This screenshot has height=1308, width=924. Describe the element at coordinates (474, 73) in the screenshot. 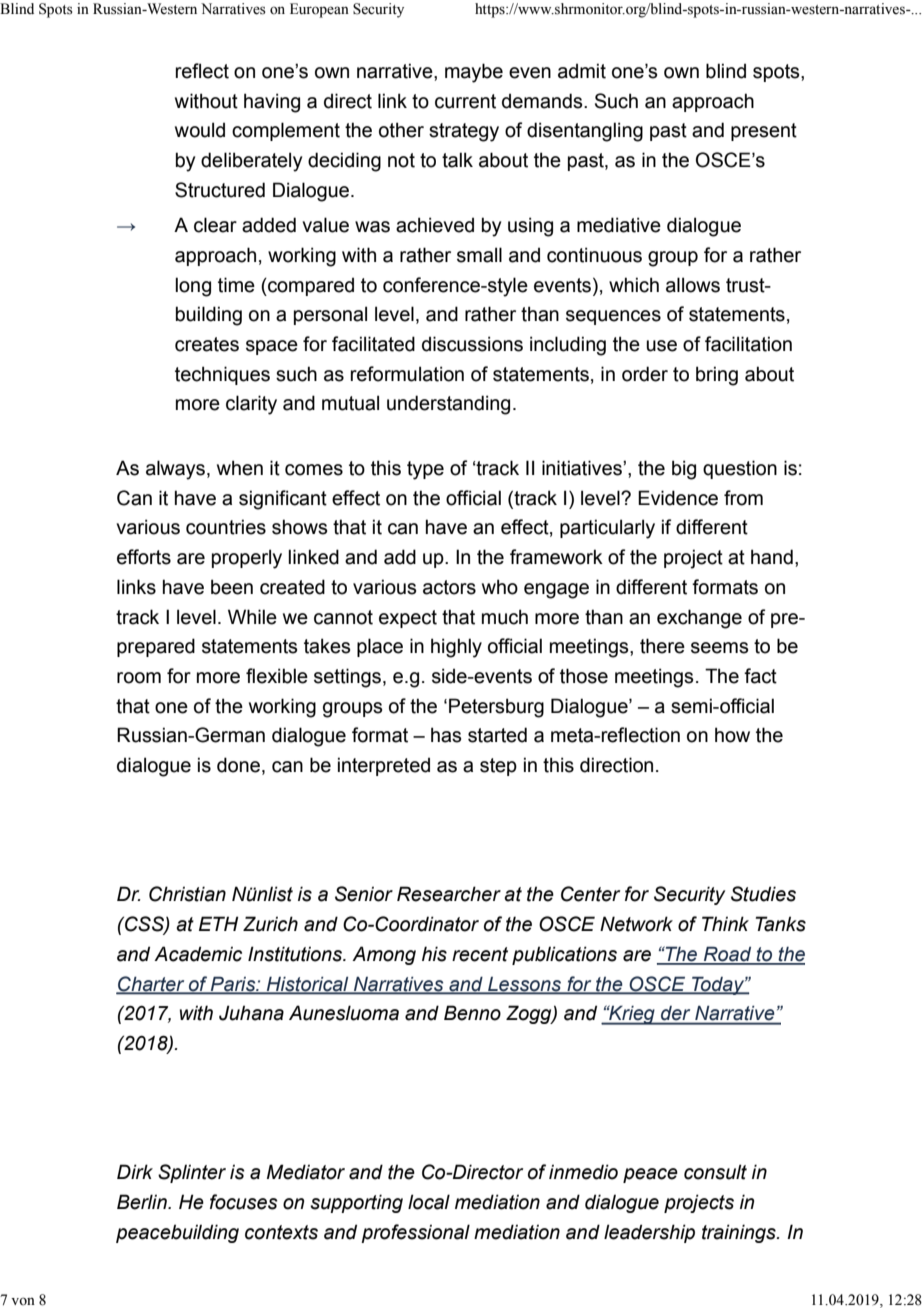

I see `maybe` at that location.
